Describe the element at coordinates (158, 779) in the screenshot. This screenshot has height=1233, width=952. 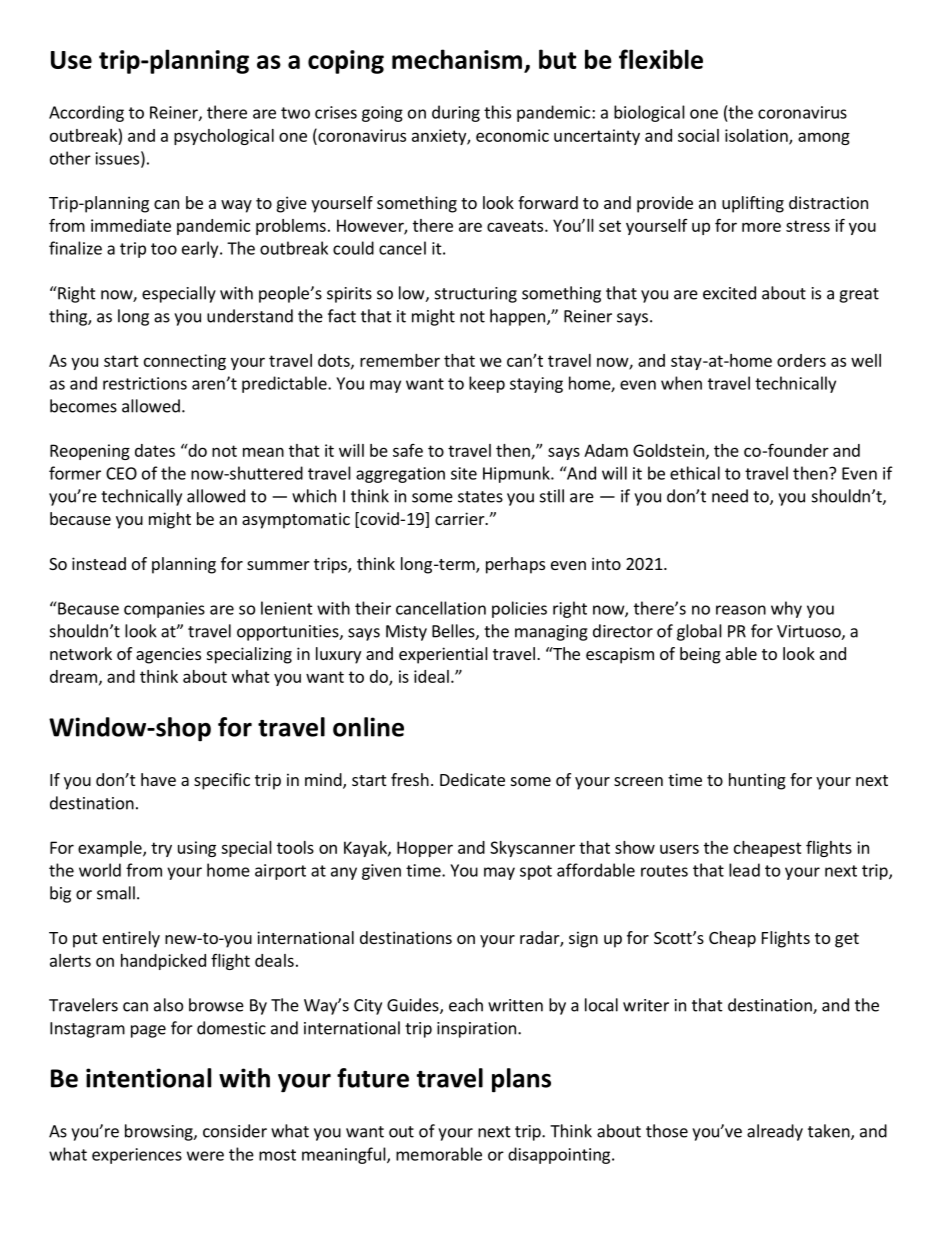
I see `have` at that location.
